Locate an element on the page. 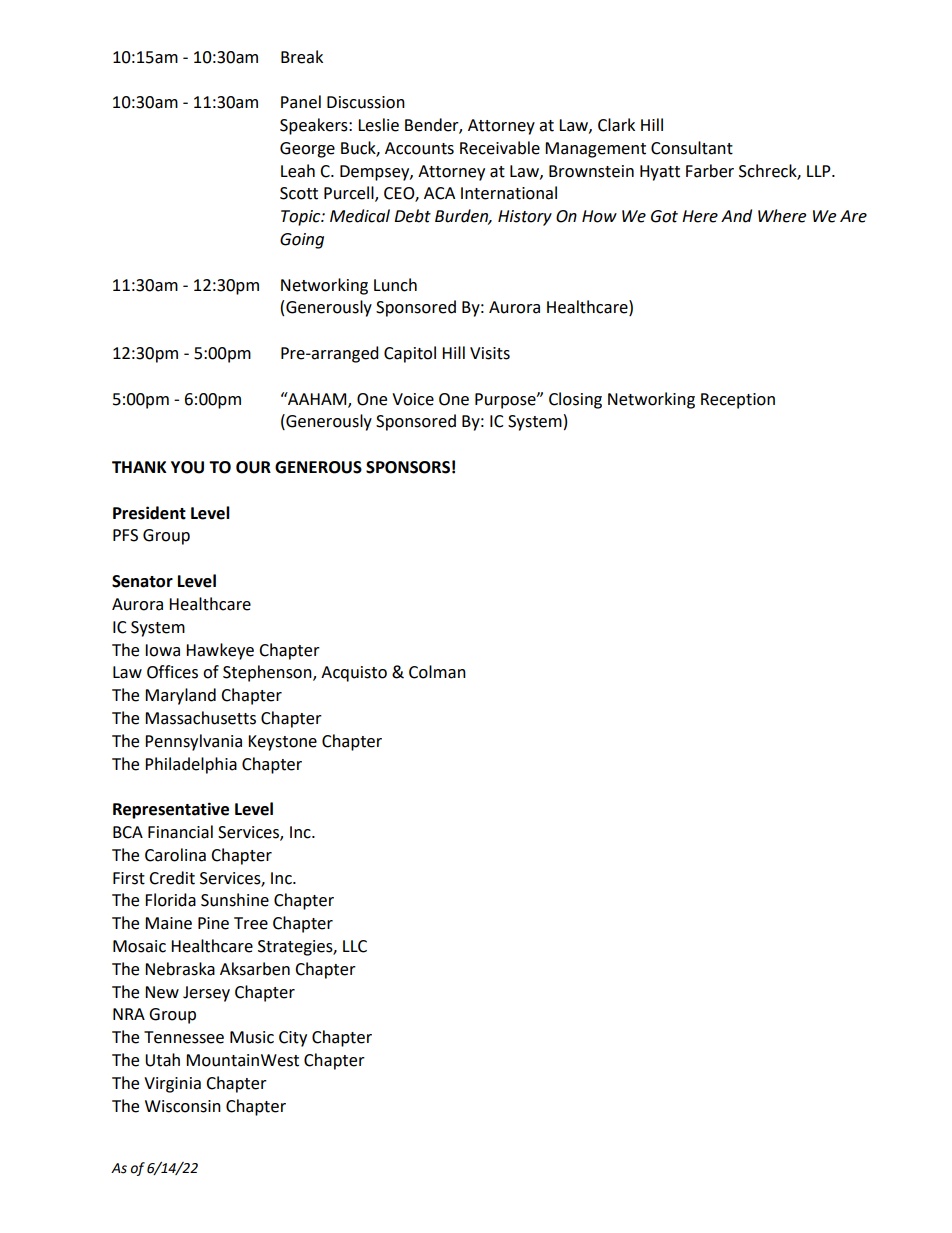 This image has width=952, height=1233. Virginia is located at coordinates (172, 1085).
